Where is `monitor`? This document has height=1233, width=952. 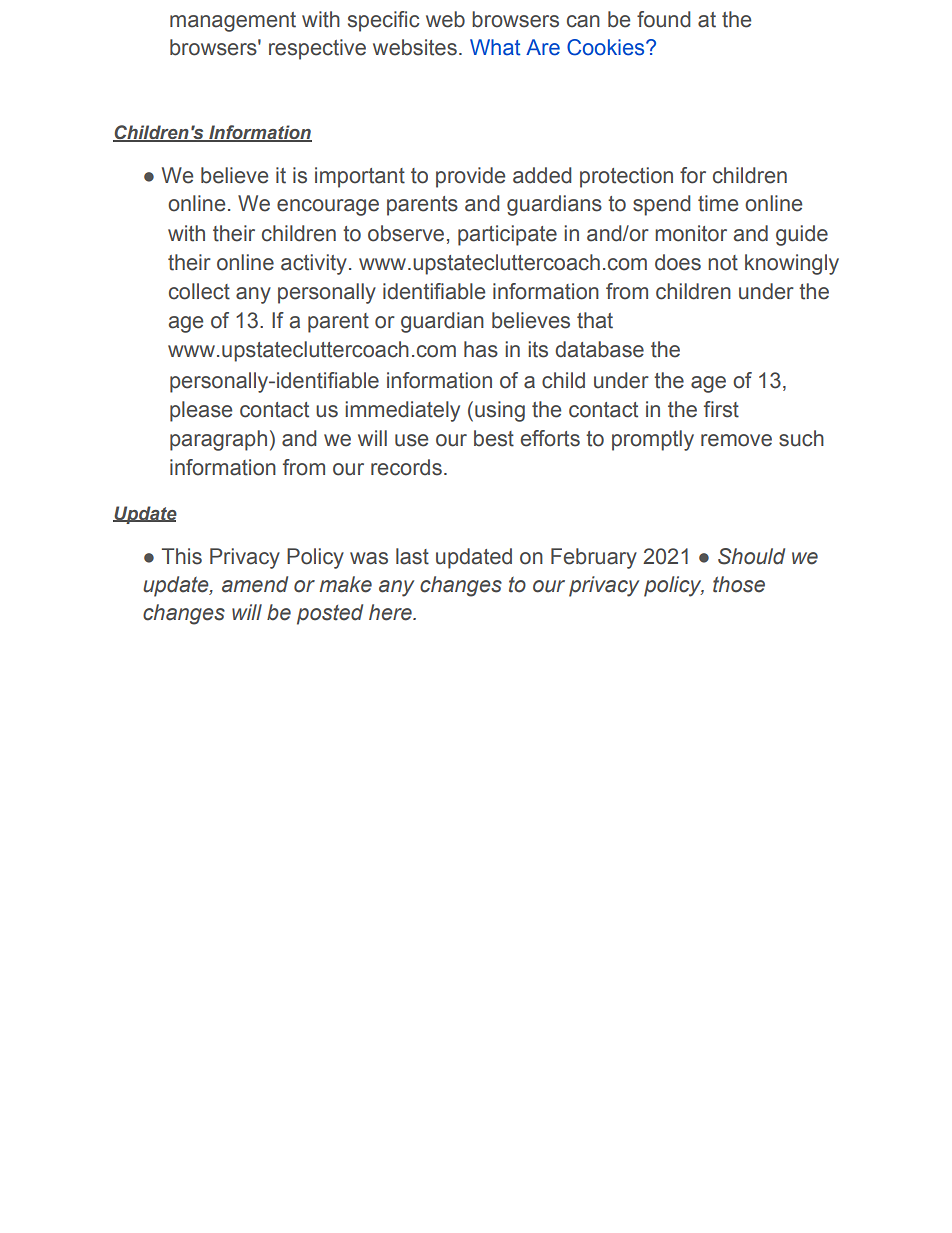 monitor is located at coordinates (691, 233).
